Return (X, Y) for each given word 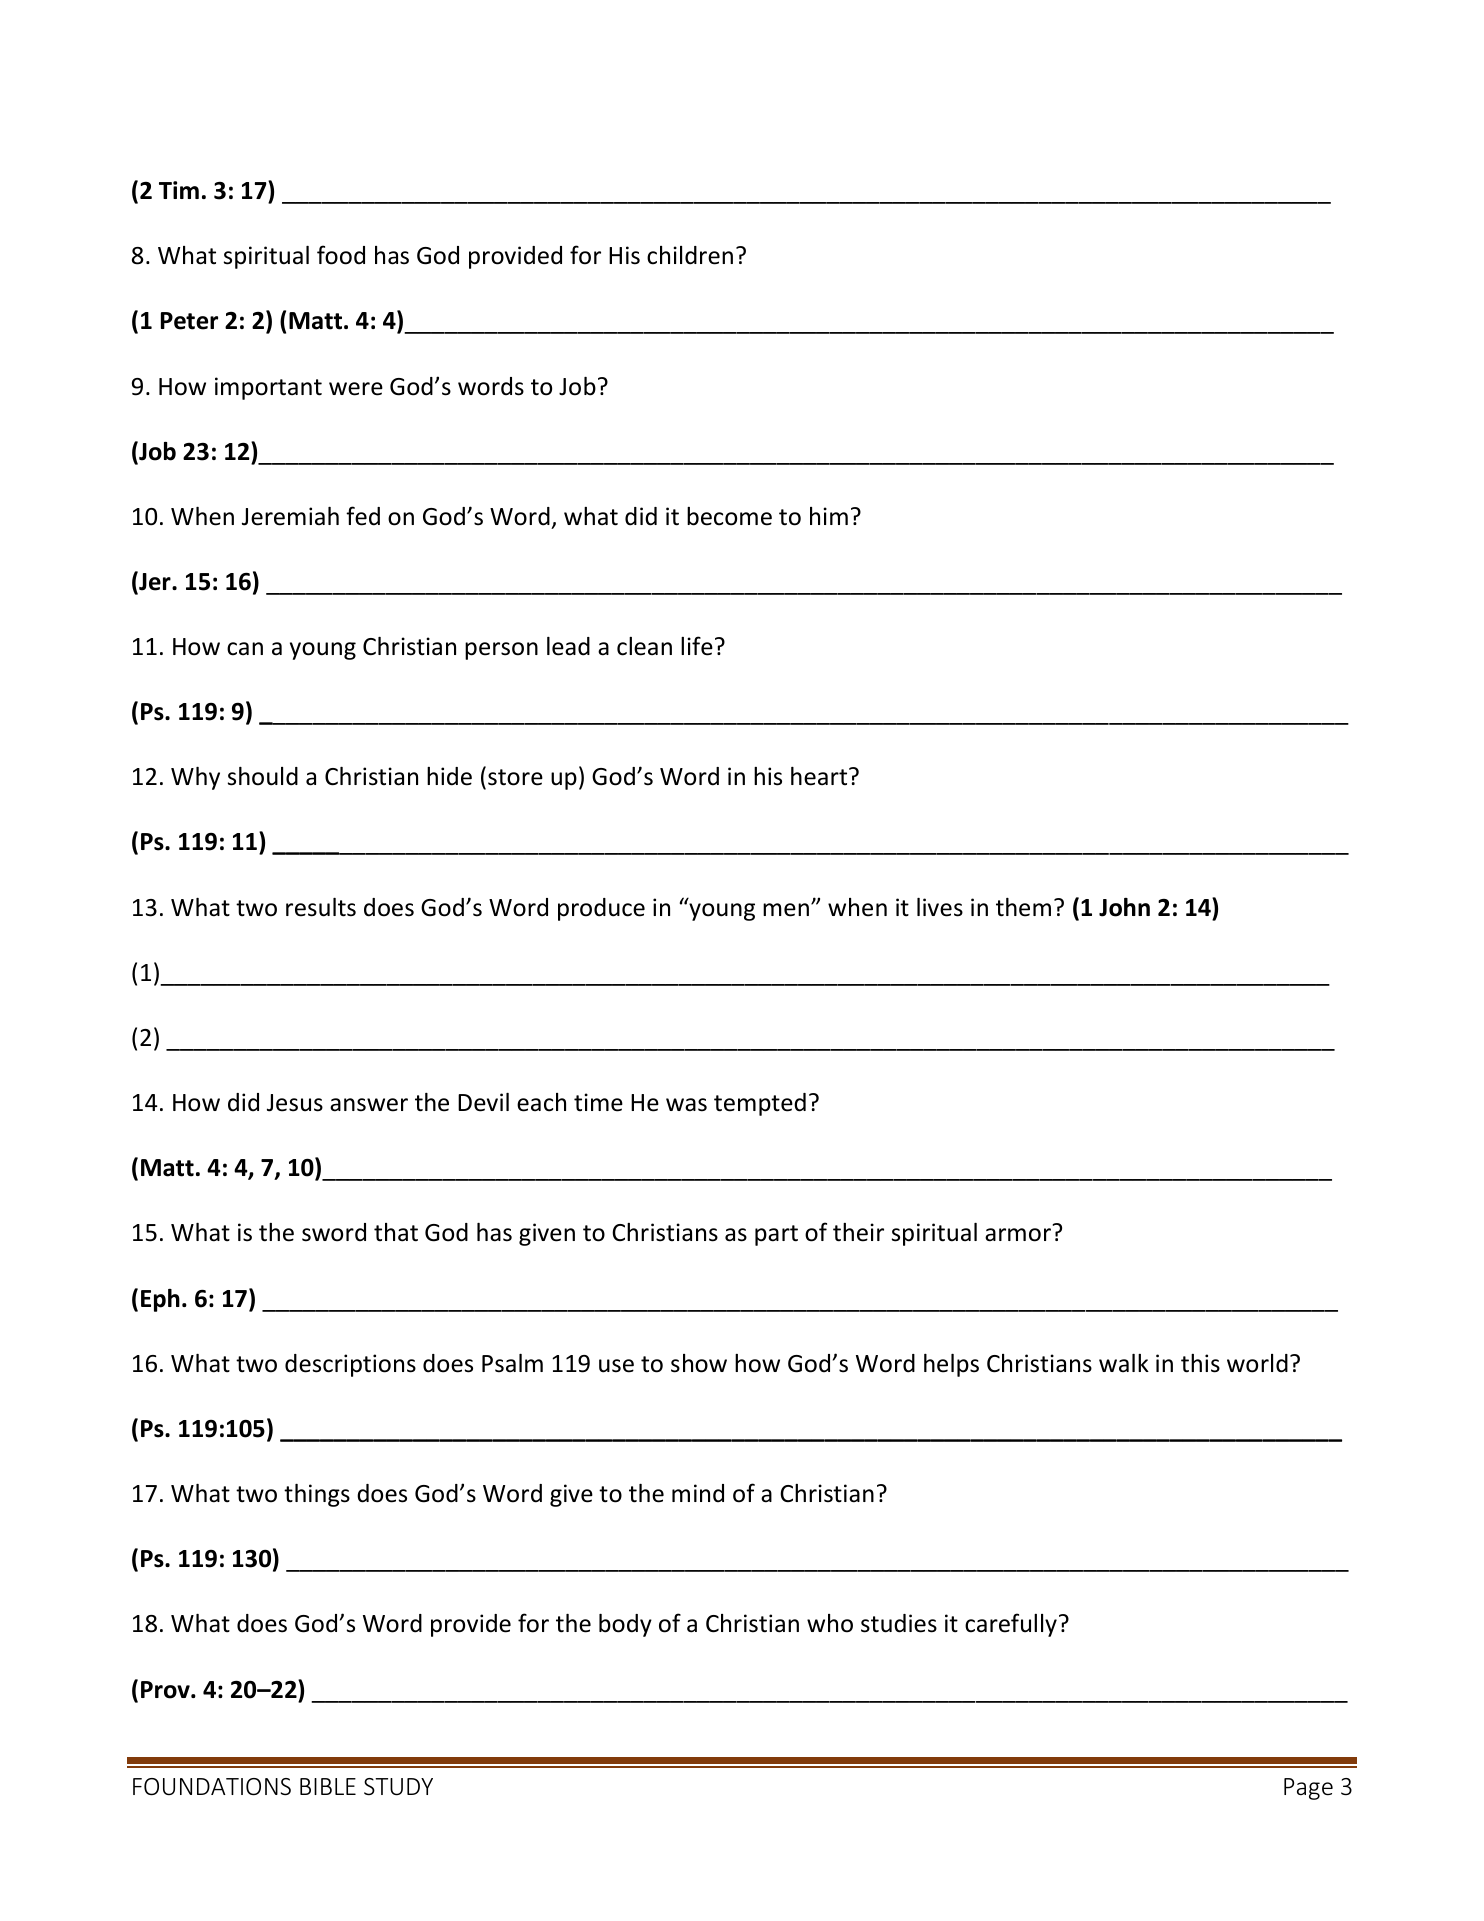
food (341, 255)
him (829, 516)
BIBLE (328, 1786)
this (1200, 1363)
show (699, 1363)
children (690, 255)
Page (1308, 1789)
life (697, 646)
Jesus (295, 1103)
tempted (760, 1104)
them (1023, 907)
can (245, 649)
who (830, 1623)
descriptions (350, 1365)
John (1124, 907)
